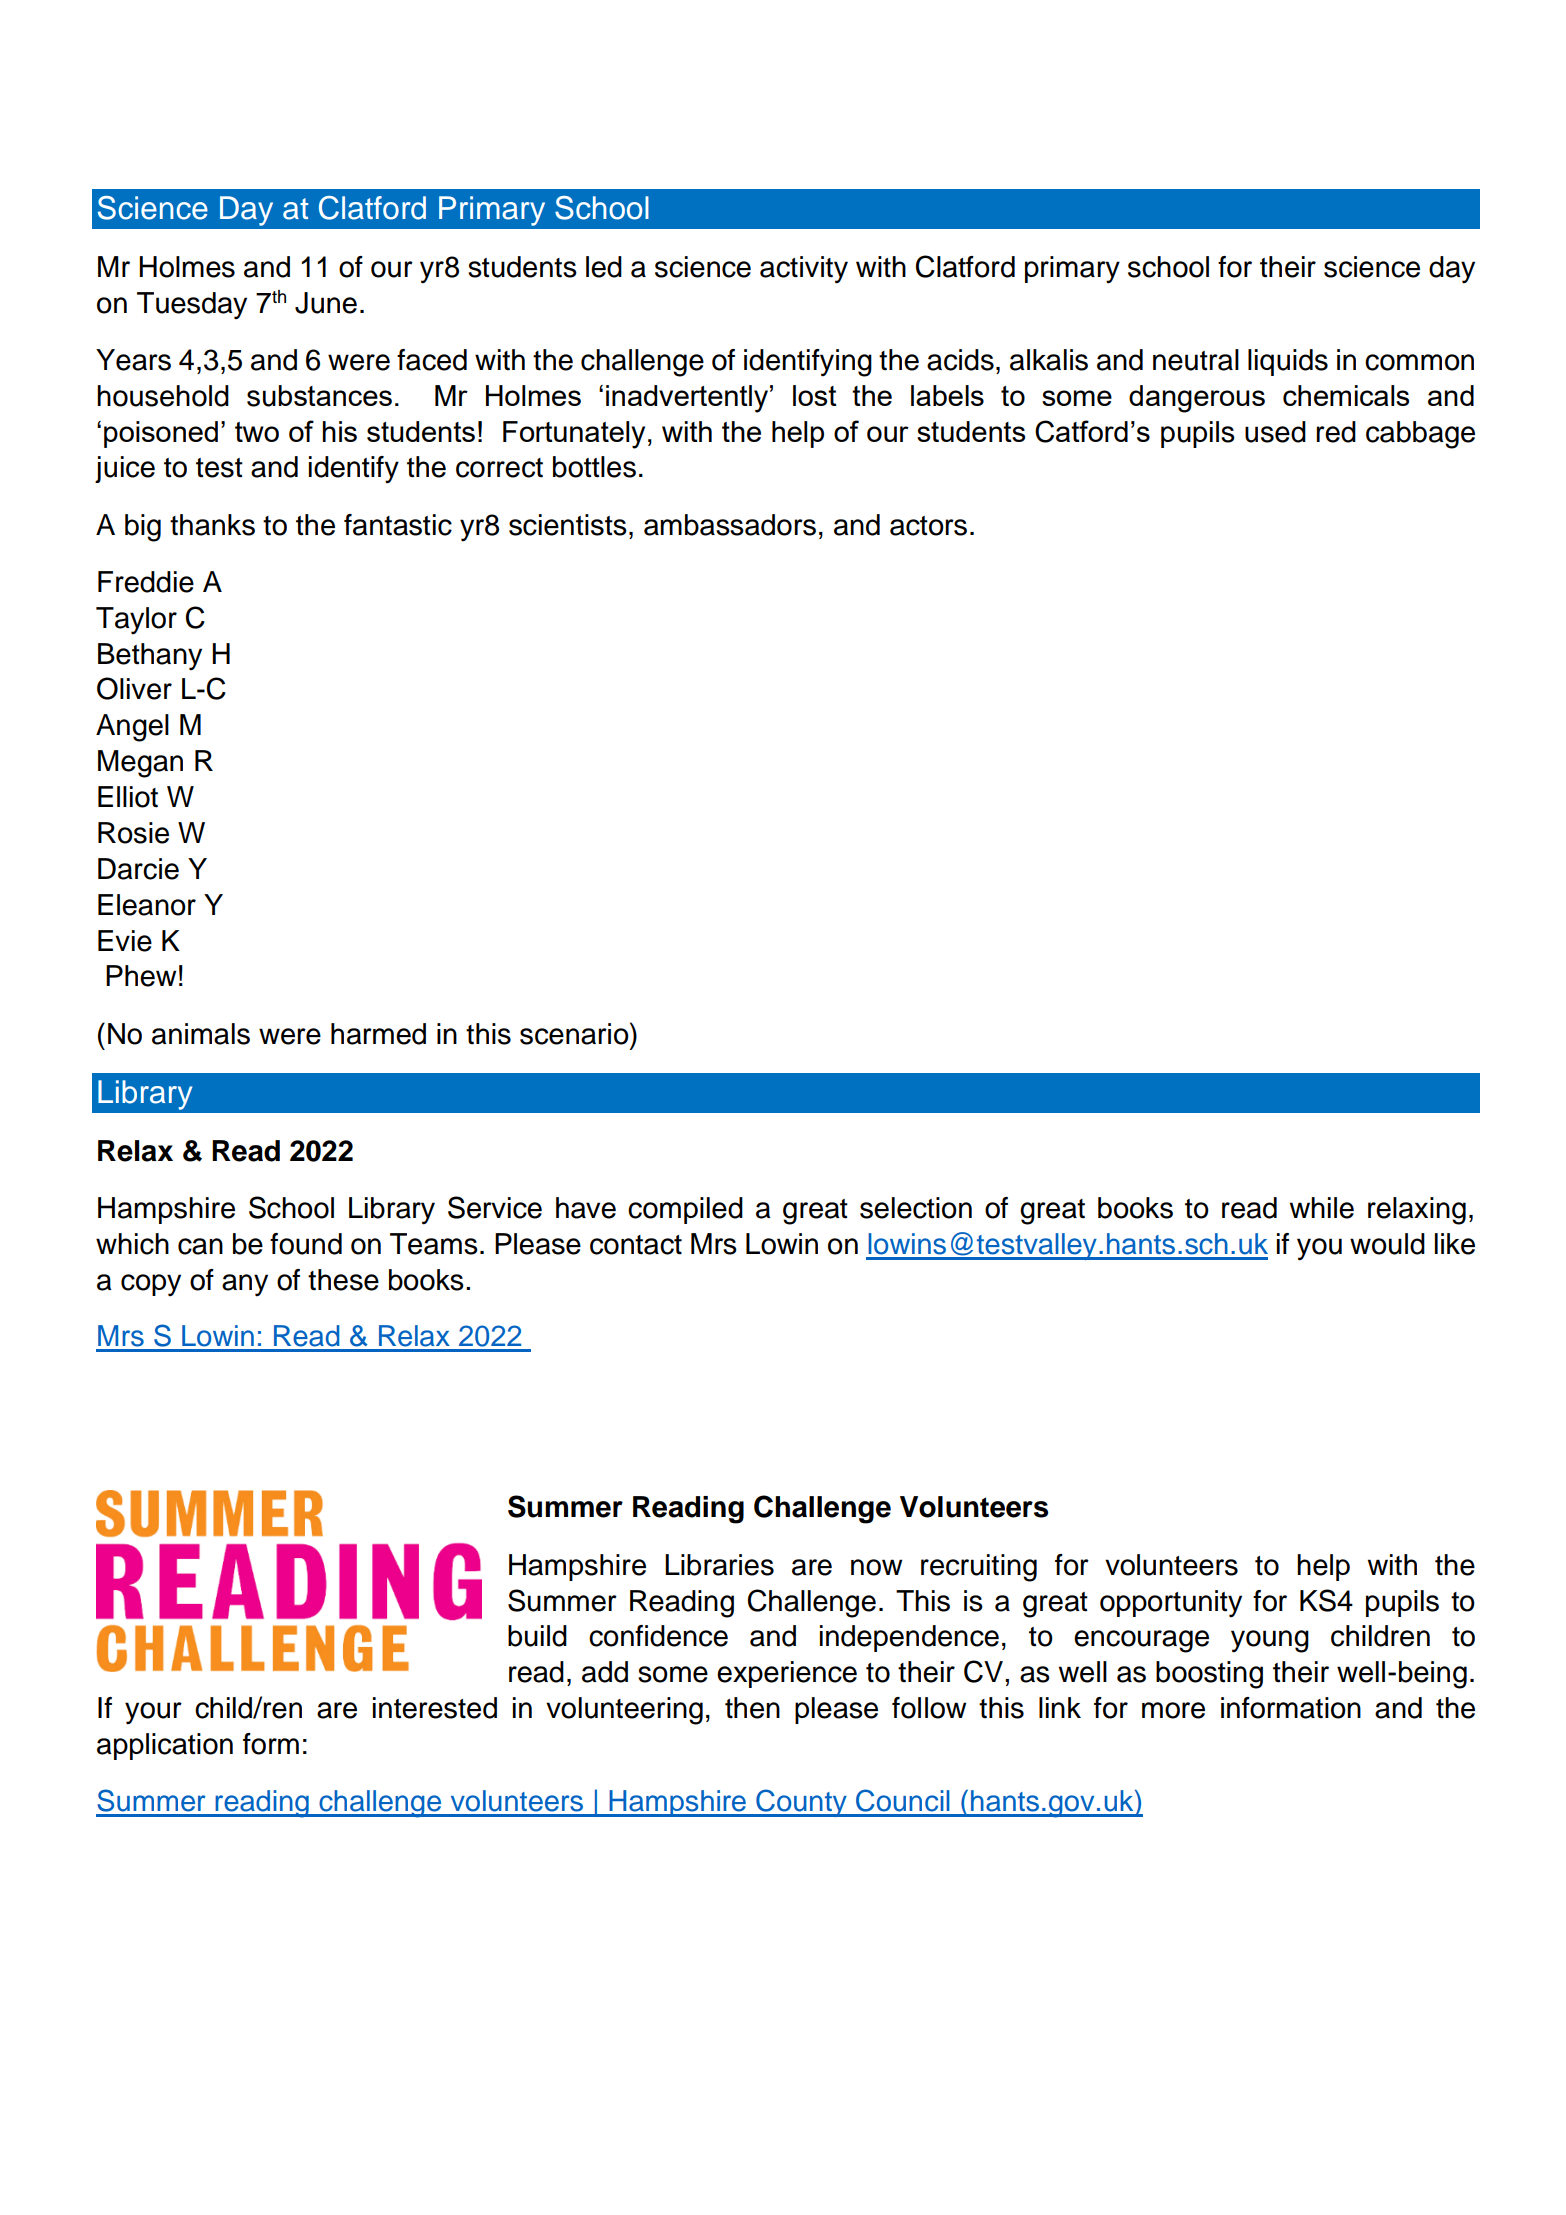 This image has width=1566, height=2215. What do you see at coordinates (1322, 1208) in the image?
I see `while` at bounding box center [1322, 1208].
